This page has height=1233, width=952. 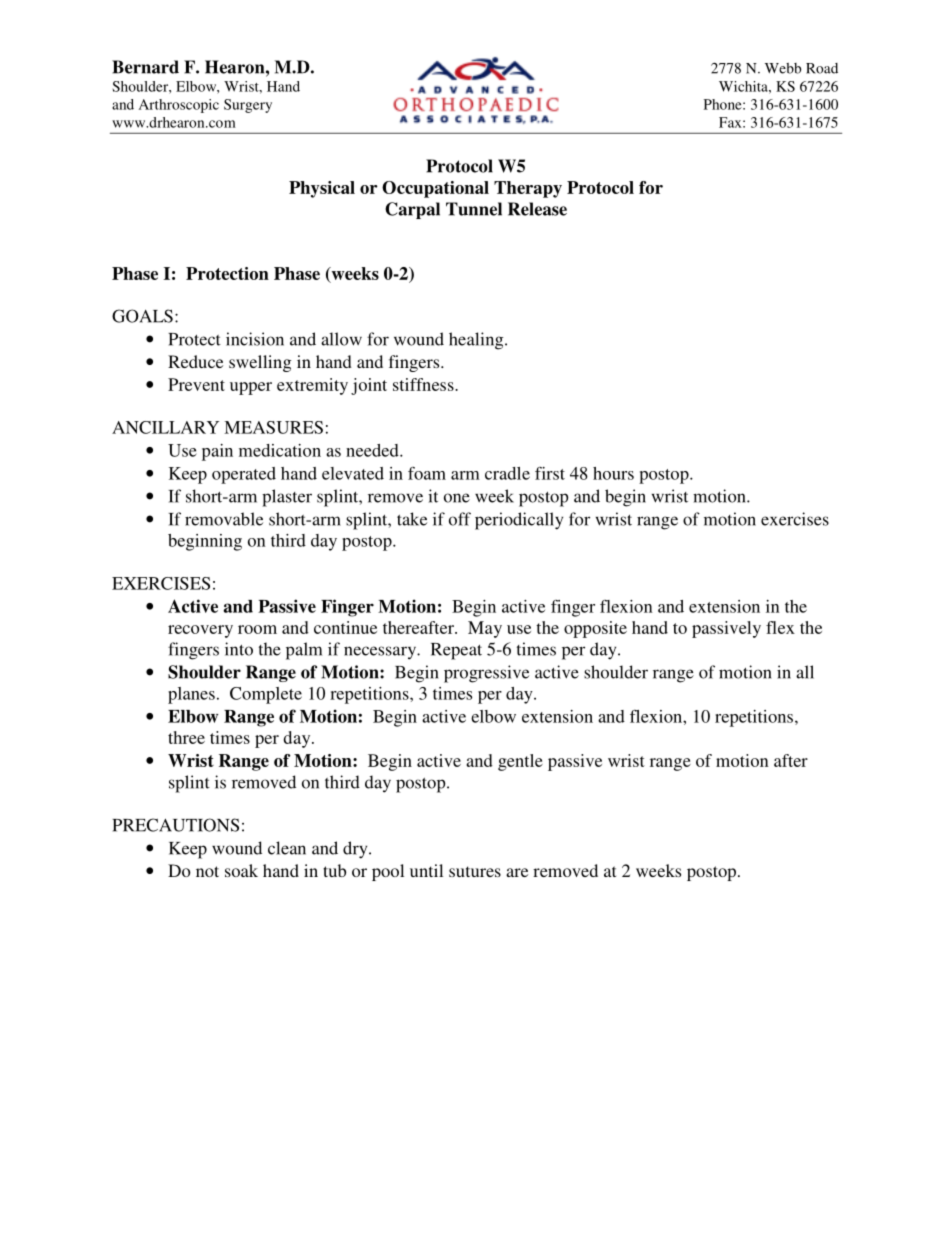 I want to click on hours, so click(x=613, y=473).
